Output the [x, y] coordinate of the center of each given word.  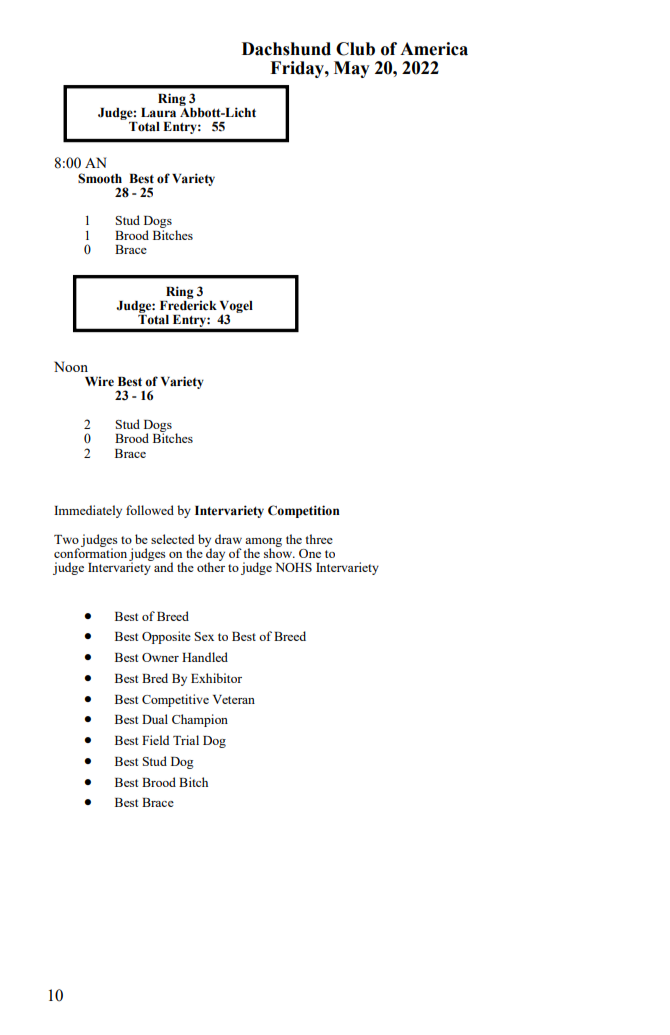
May [352, 69]
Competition [304, 511]
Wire [99, 381]
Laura [158, 112]
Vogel [236, 308]
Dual [155, 719]
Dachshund [286, 49]
